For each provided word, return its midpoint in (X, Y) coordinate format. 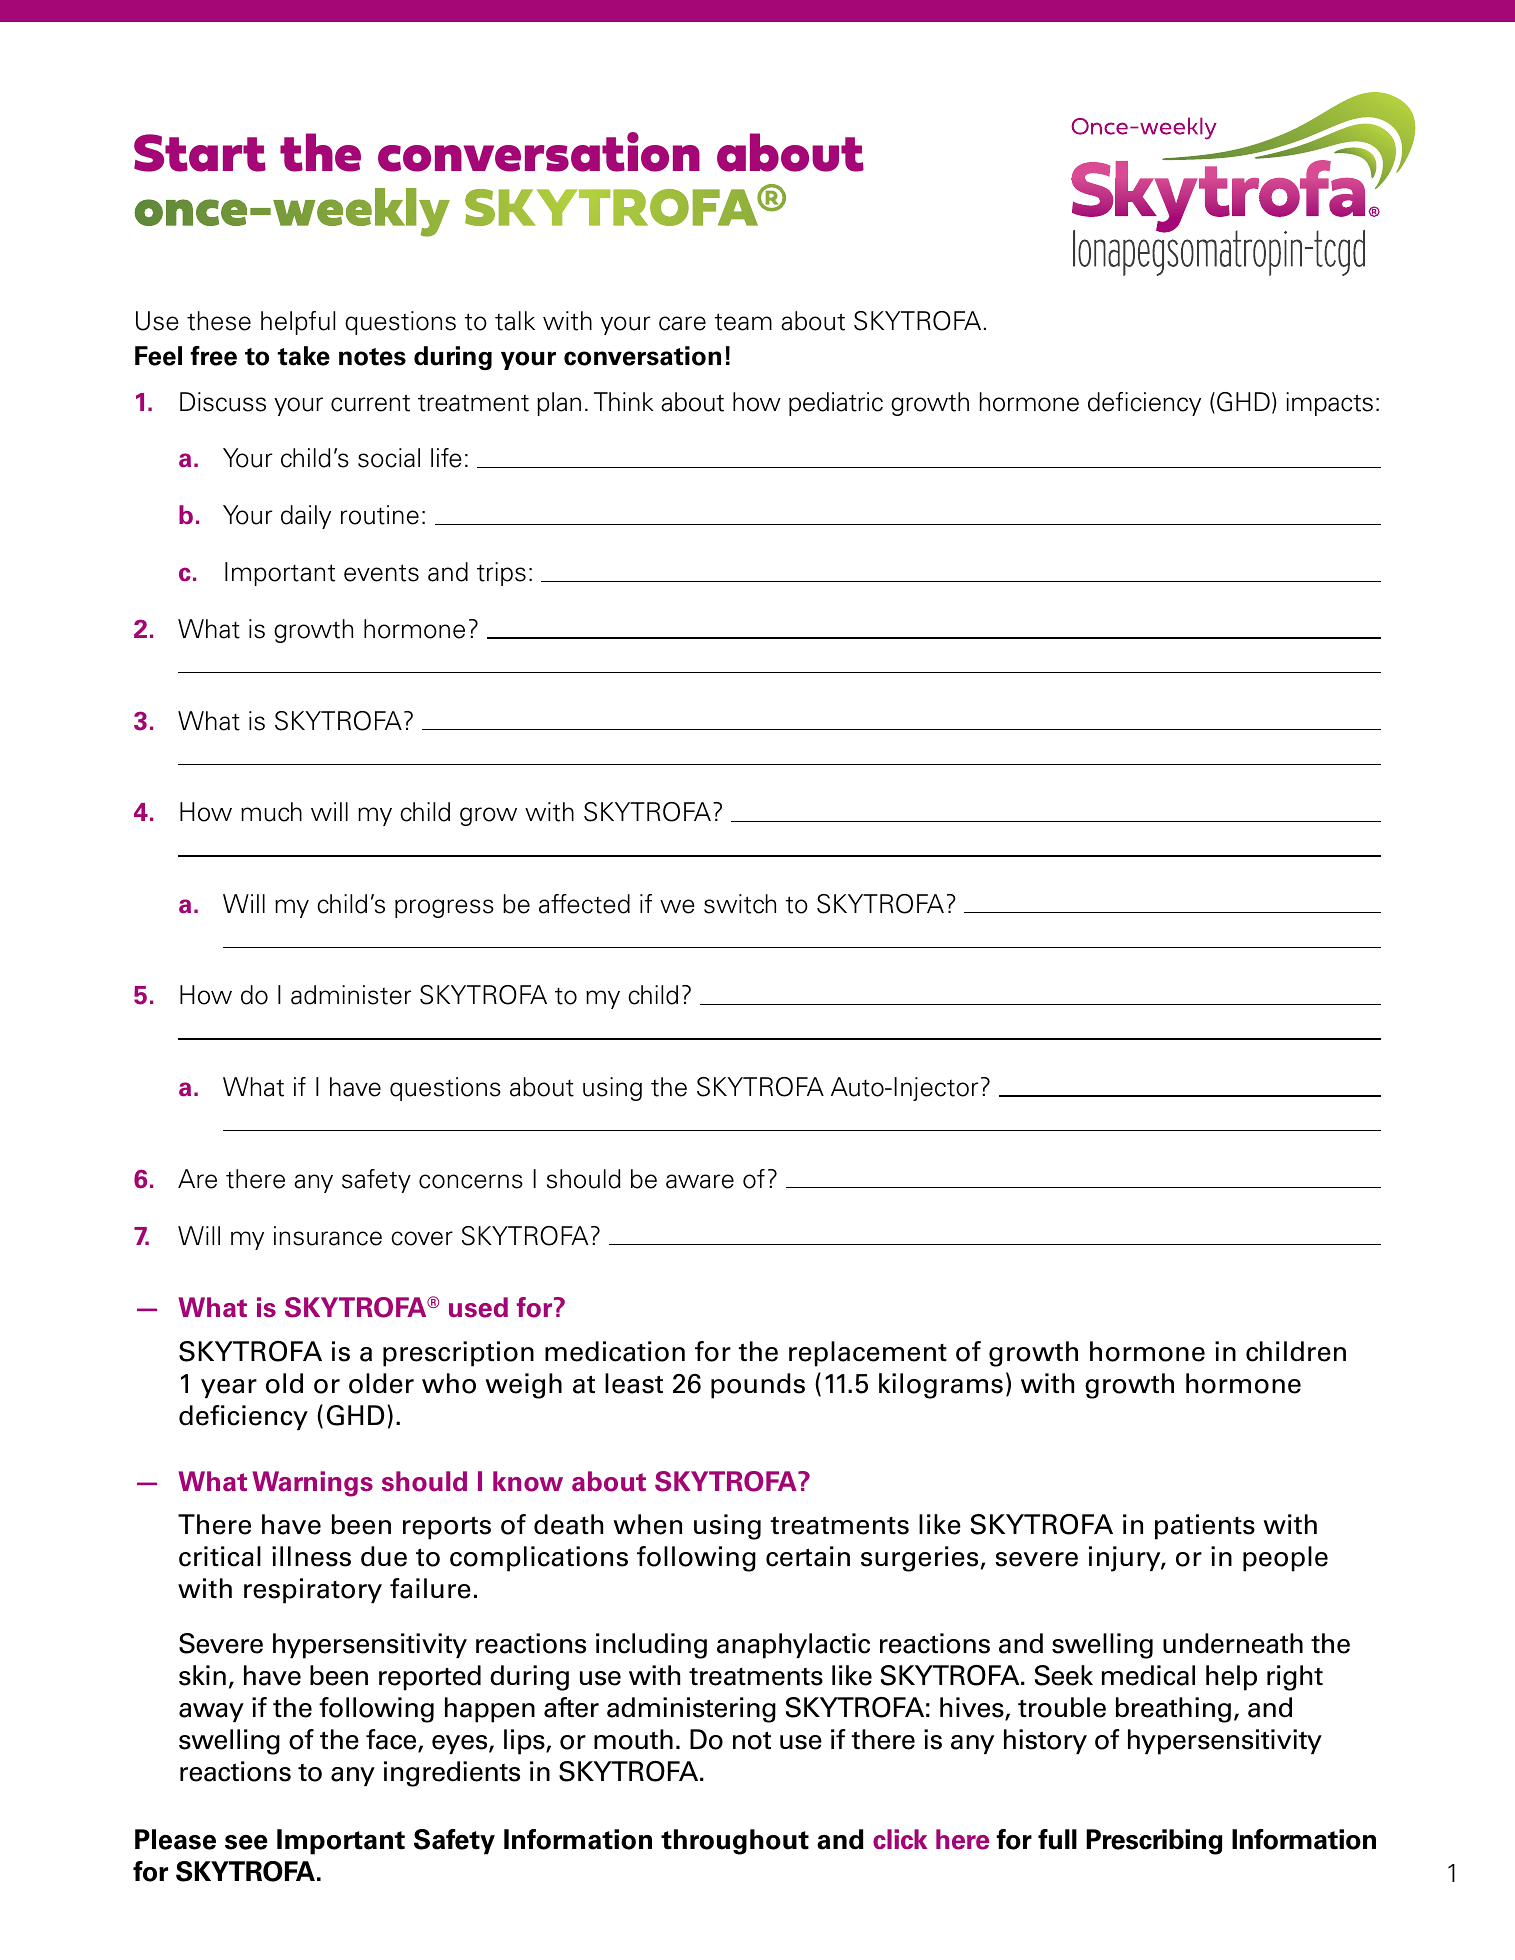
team (743, 322)
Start (200, 153)
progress (444, 908)
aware (700, 1181)
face (392, 1741)
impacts (1329, 404)
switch (740, 904)
